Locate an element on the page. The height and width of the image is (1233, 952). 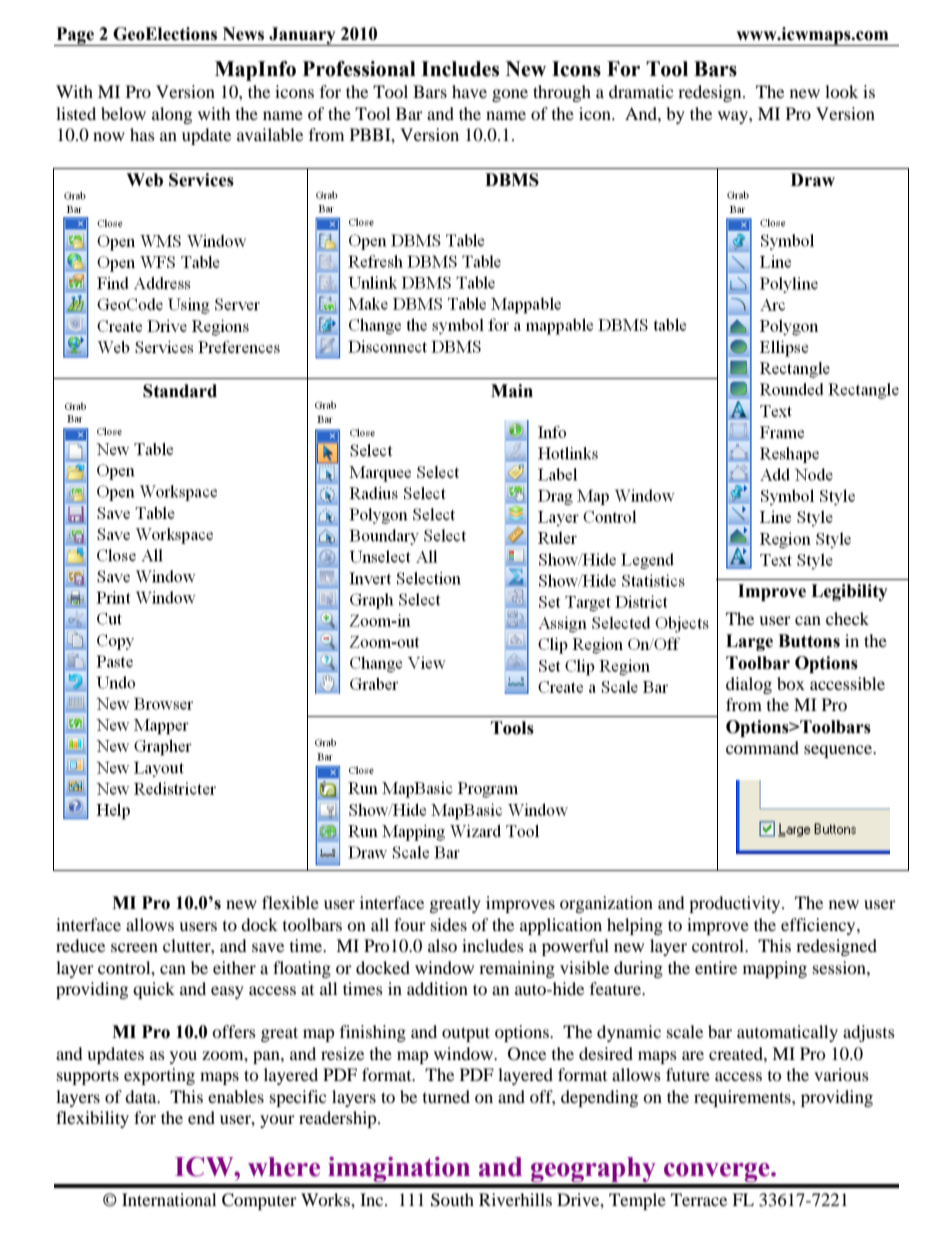
Draw is located at coordinates (813, 180).
